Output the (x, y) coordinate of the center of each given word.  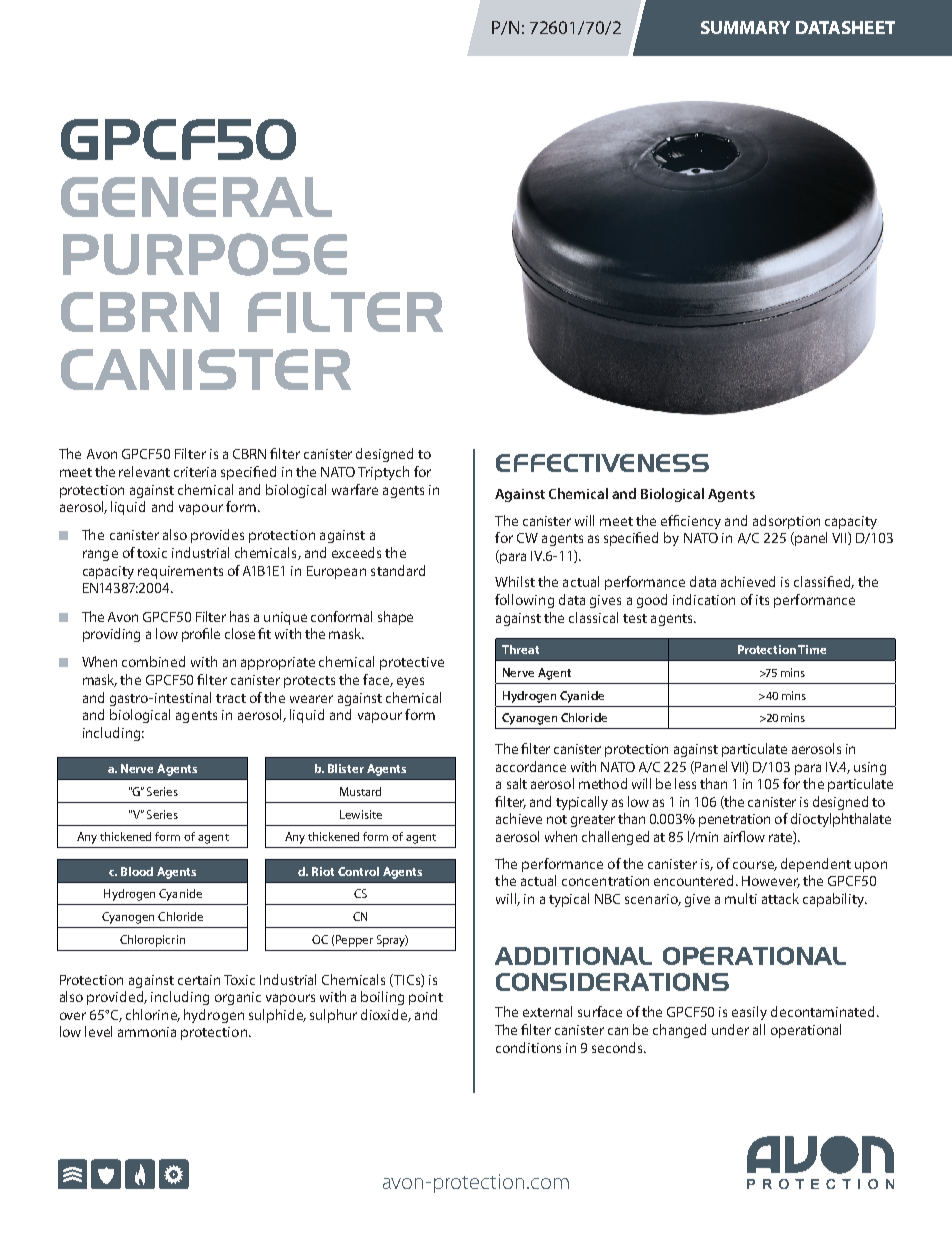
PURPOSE (205, 254)
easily (749, 1013)
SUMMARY (745, 27)
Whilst (515, 581)
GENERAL (196, 197)
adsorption (786, 522)
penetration (734, 820)
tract (231, 698)
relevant (144, 471)
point (426, 998)
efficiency (691, 522)
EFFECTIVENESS (602, 463)
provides (217, 536)
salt (517, 783)
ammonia (147, 1032)
